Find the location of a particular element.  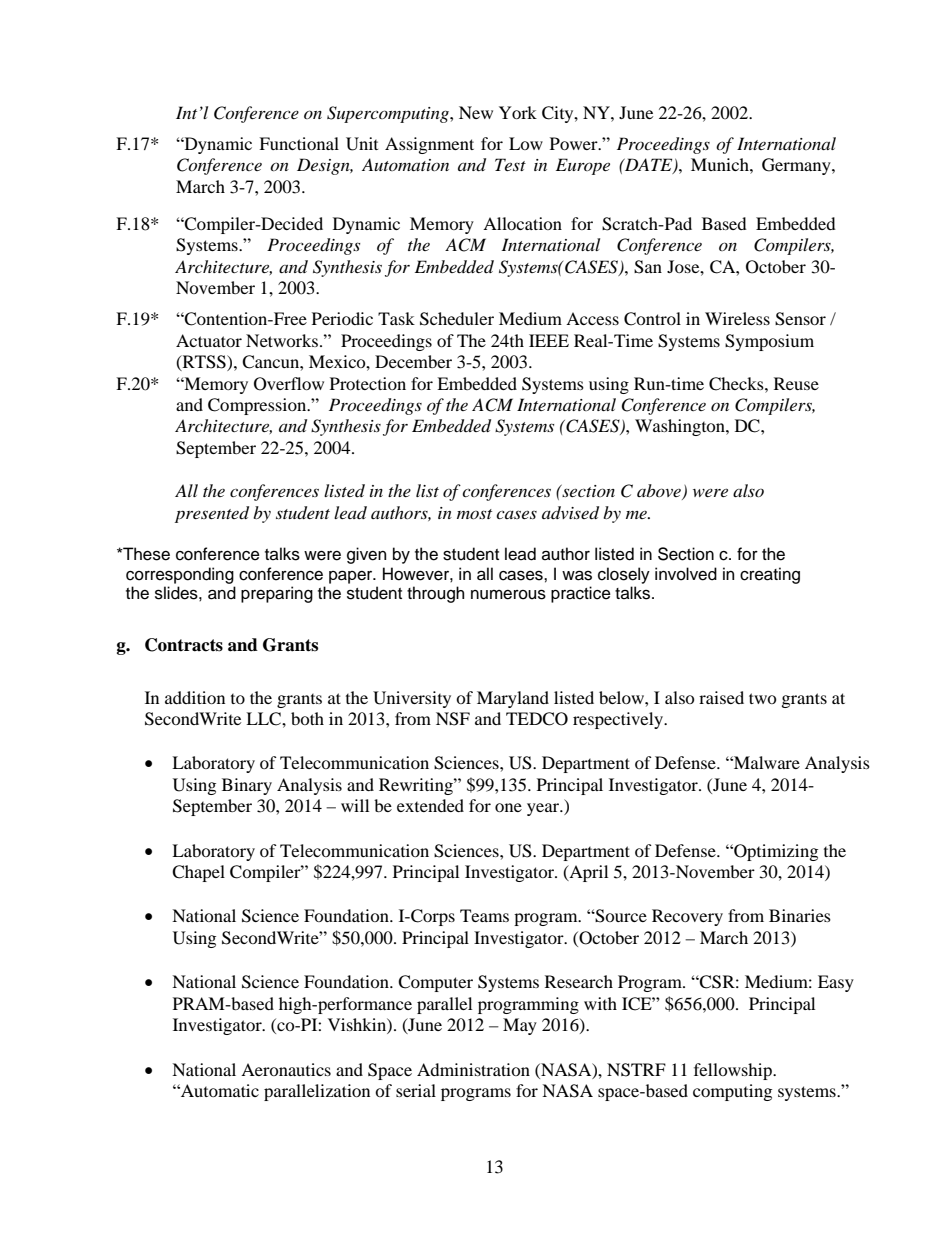

Test is located at coordinates (510, 164).
